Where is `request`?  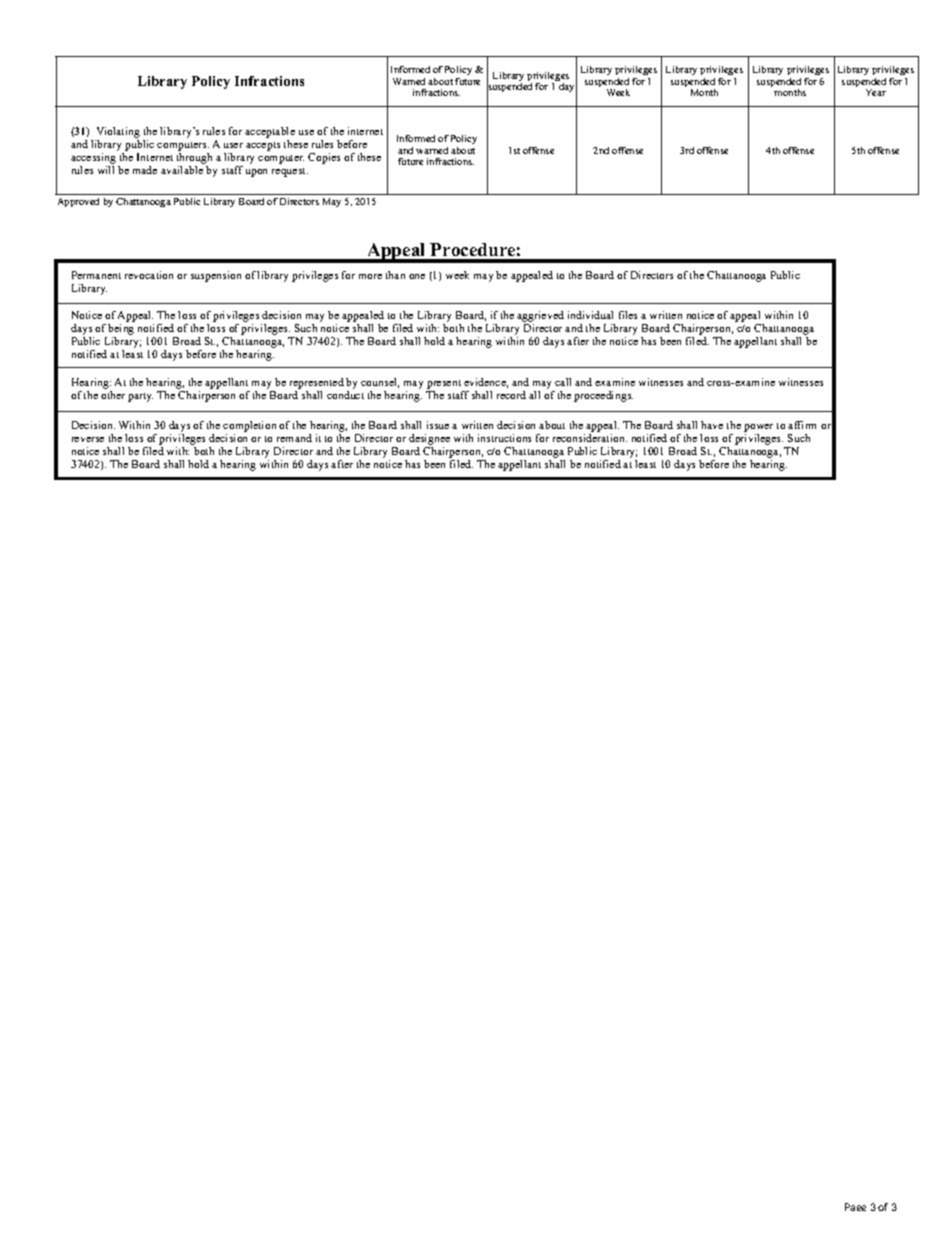
request is located at coordinates (290, 172).
